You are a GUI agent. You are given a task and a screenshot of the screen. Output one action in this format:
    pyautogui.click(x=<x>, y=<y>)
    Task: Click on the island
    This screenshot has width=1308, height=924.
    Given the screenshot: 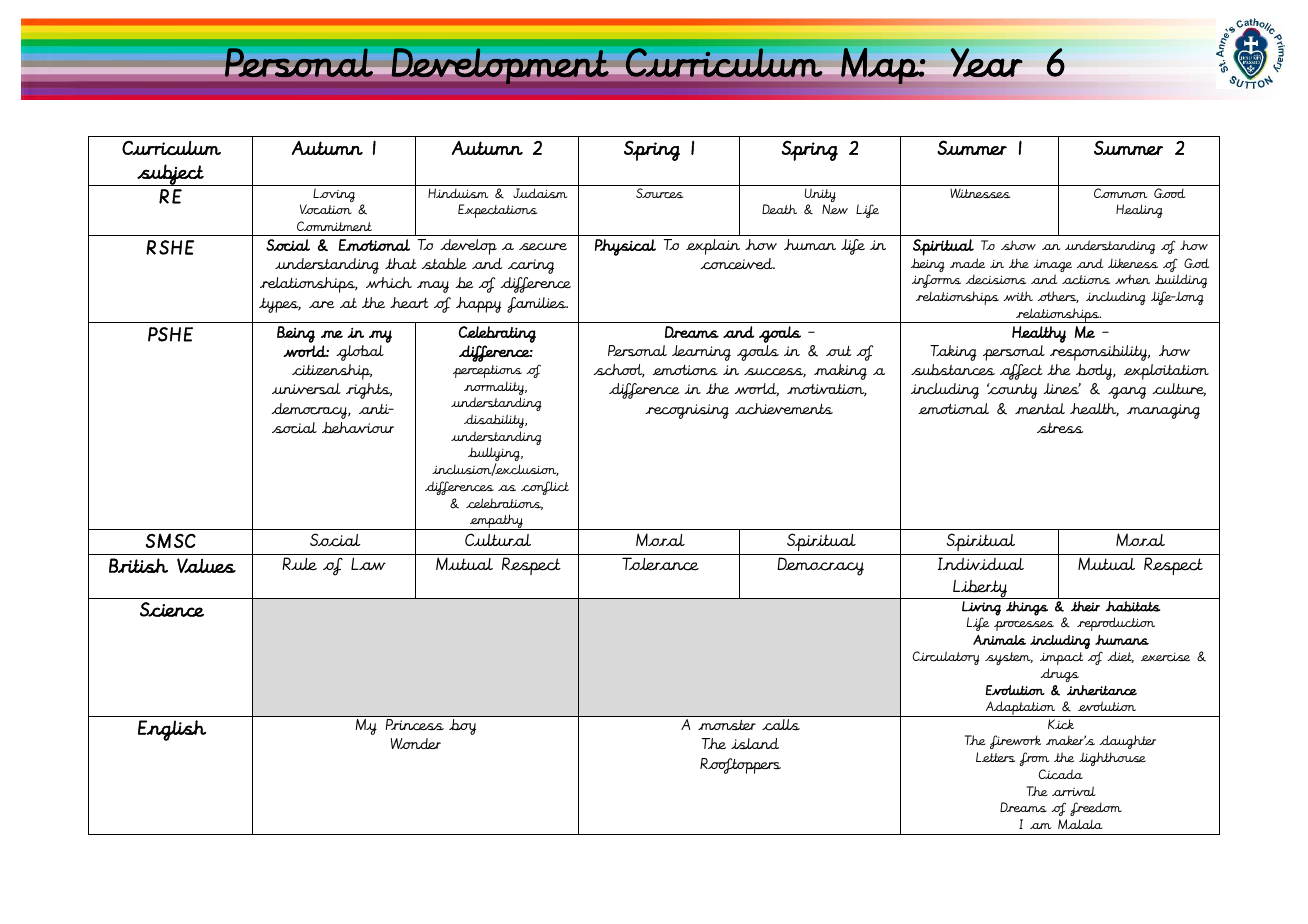 What is the action you would take?
    pyautogui.click(x=755, y=743)
